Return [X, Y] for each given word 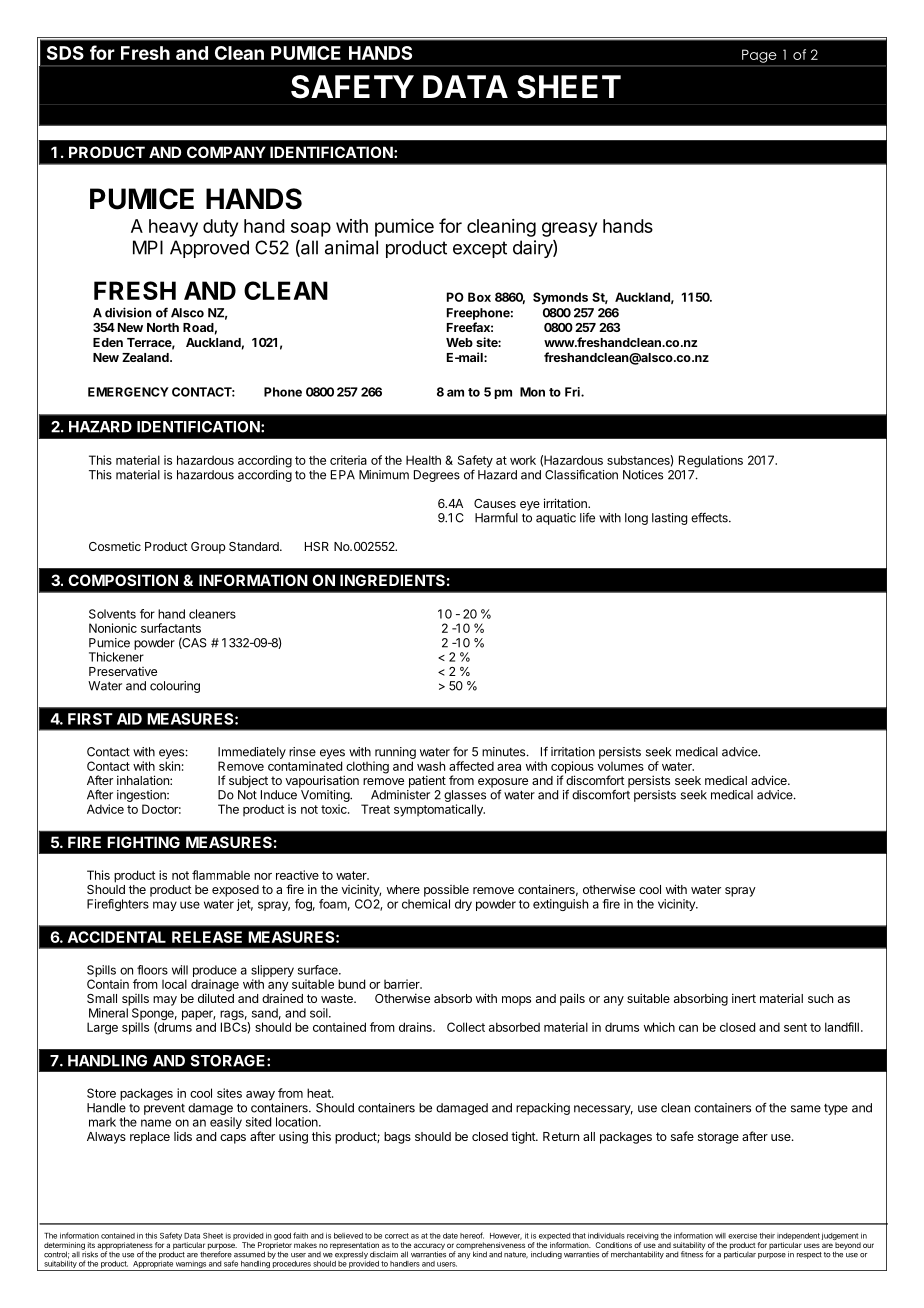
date [450, 1236]
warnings [191, 1266]
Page [759, 56]
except [480, 249]
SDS [65, 53]
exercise [742, 1236]
